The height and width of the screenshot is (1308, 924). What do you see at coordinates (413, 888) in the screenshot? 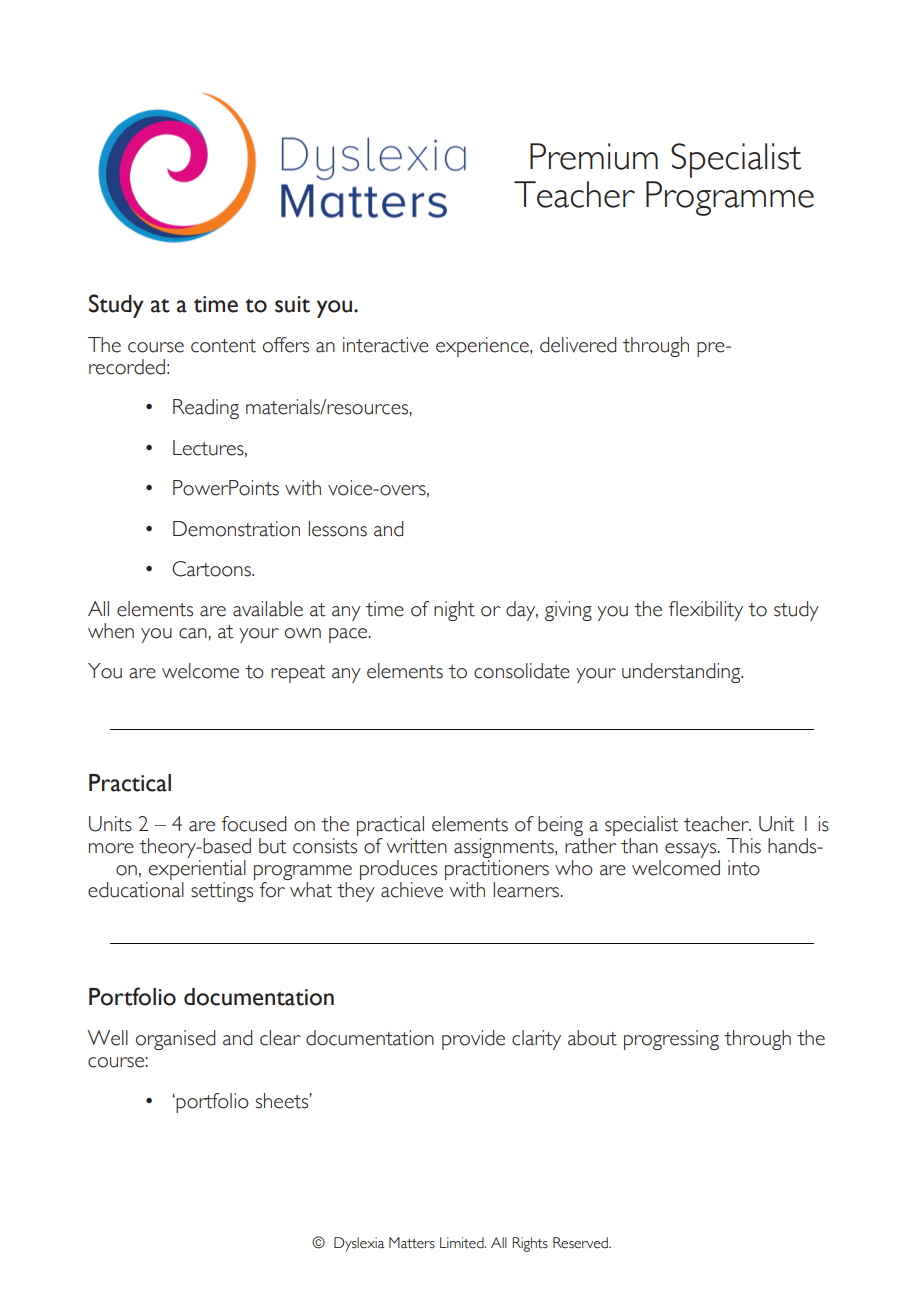
I see `achieve` at bounding box center [413, 888].
